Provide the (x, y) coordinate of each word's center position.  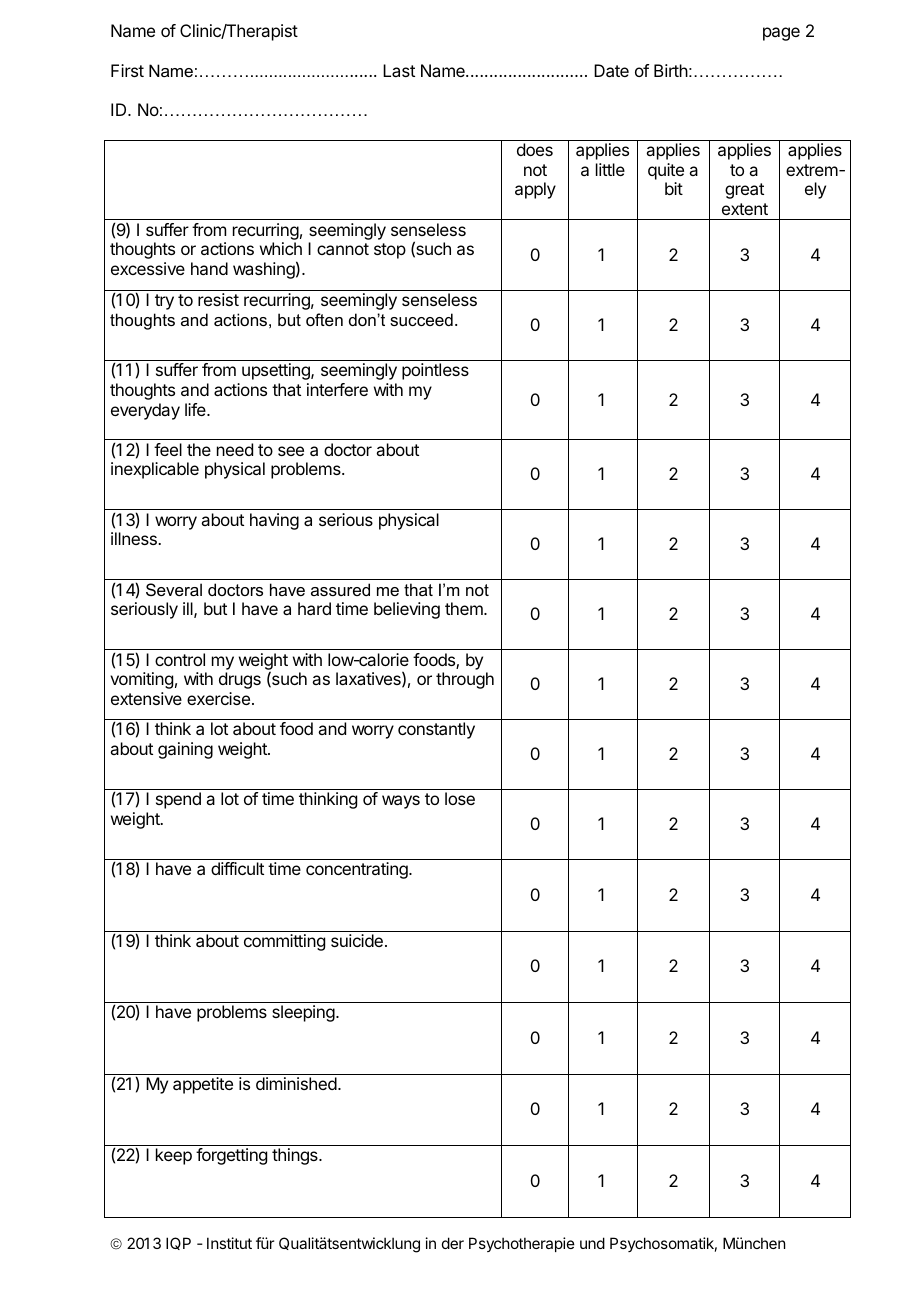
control (180, 659)
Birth (671, 70)
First (127, 70)
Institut (229, 1243)
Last (399, 70)
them (465, 608)
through (465, 680)
